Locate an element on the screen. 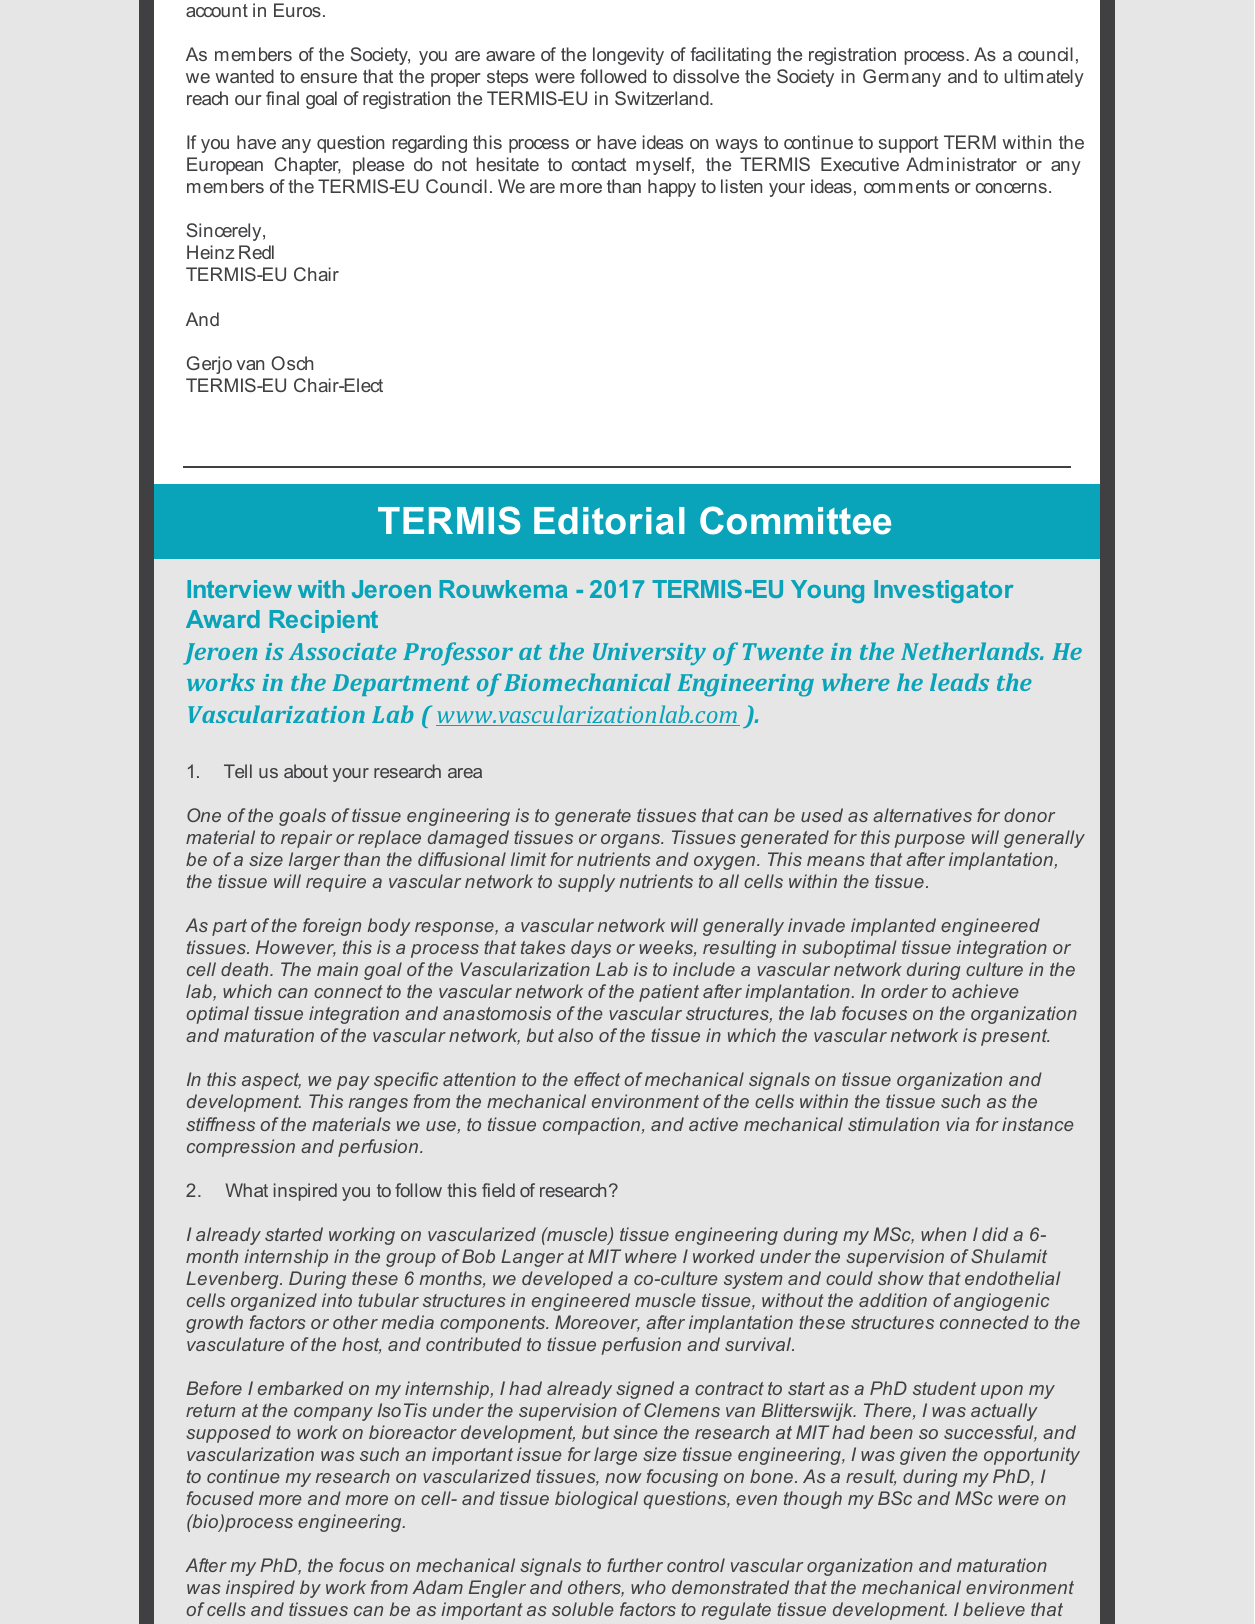 This screenshot has height=1624, width=1255. alternatives is located at coordinates (922, 815).
